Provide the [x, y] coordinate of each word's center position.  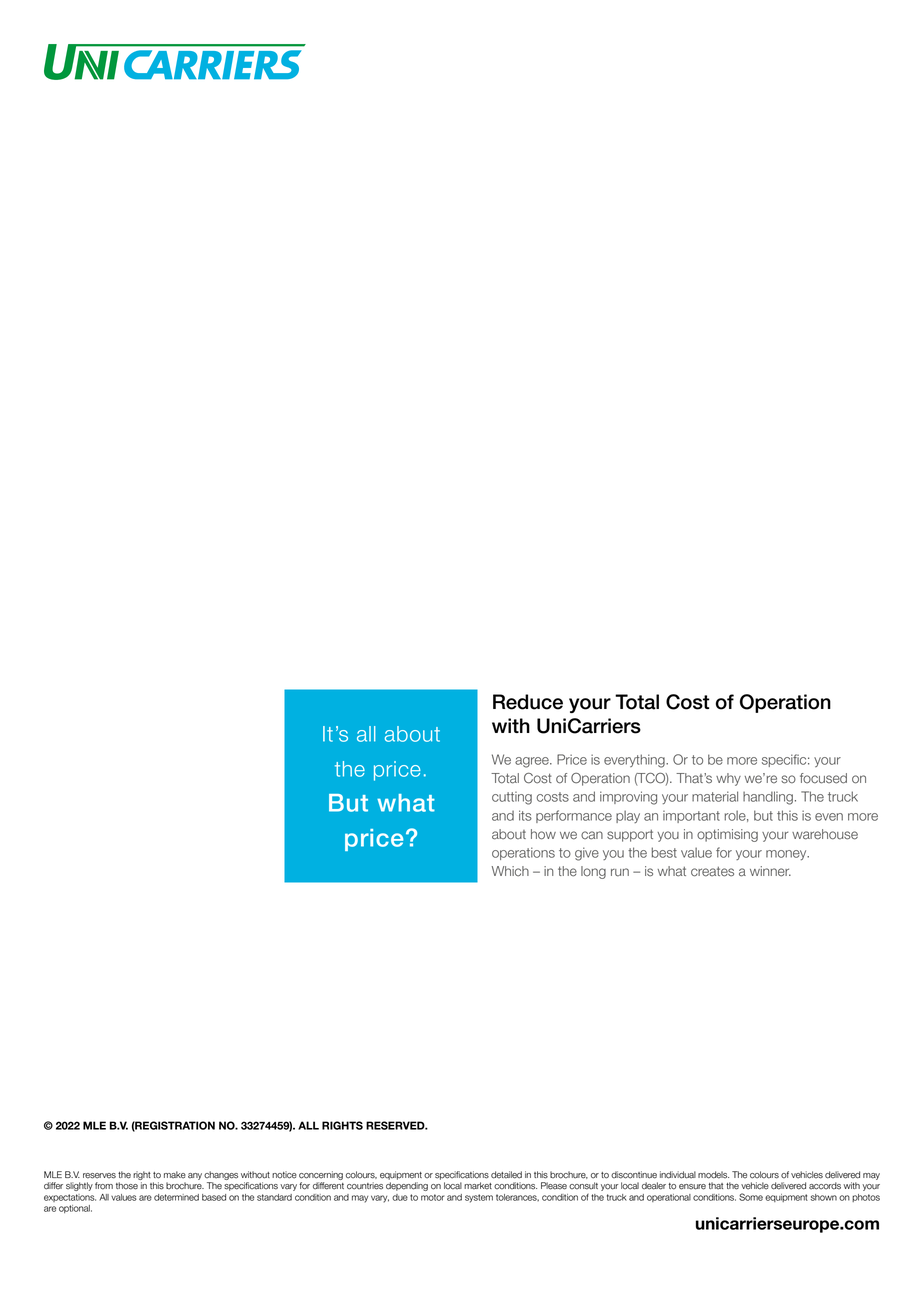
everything [635, 761]
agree [533, 762]
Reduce [528, 702]
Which [510, 871]
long [593, 872]
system [479, 1198]
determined [176, 1197]
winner [770, 871]
